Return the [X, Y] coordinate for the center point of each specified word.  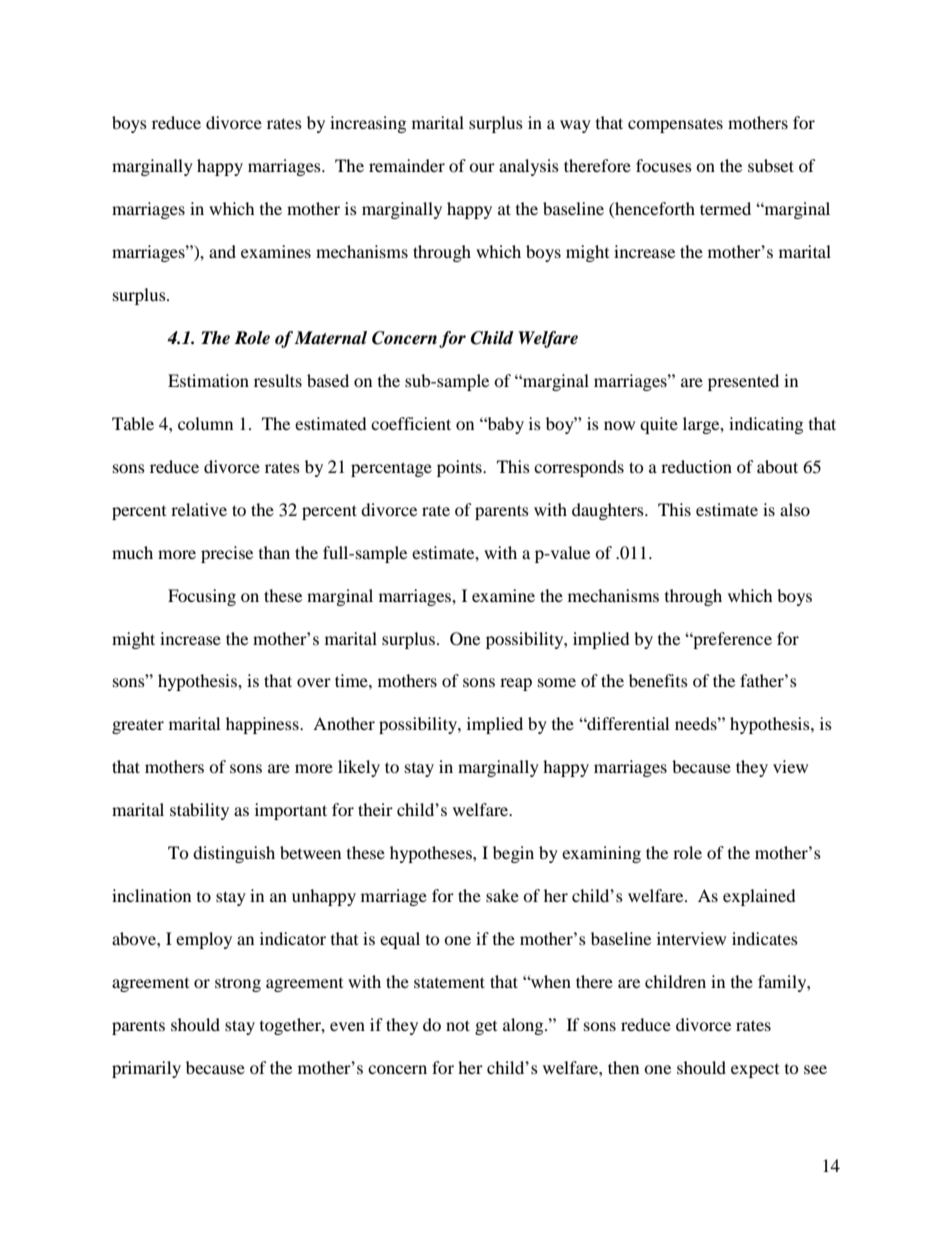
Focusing [202, 597]
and [222, 251]
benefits [658, 680]
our [482, 167]
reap [516, 684]
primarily [146, 1069]
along [524, 1026]
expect [755, 1071]
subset [771, 165]
